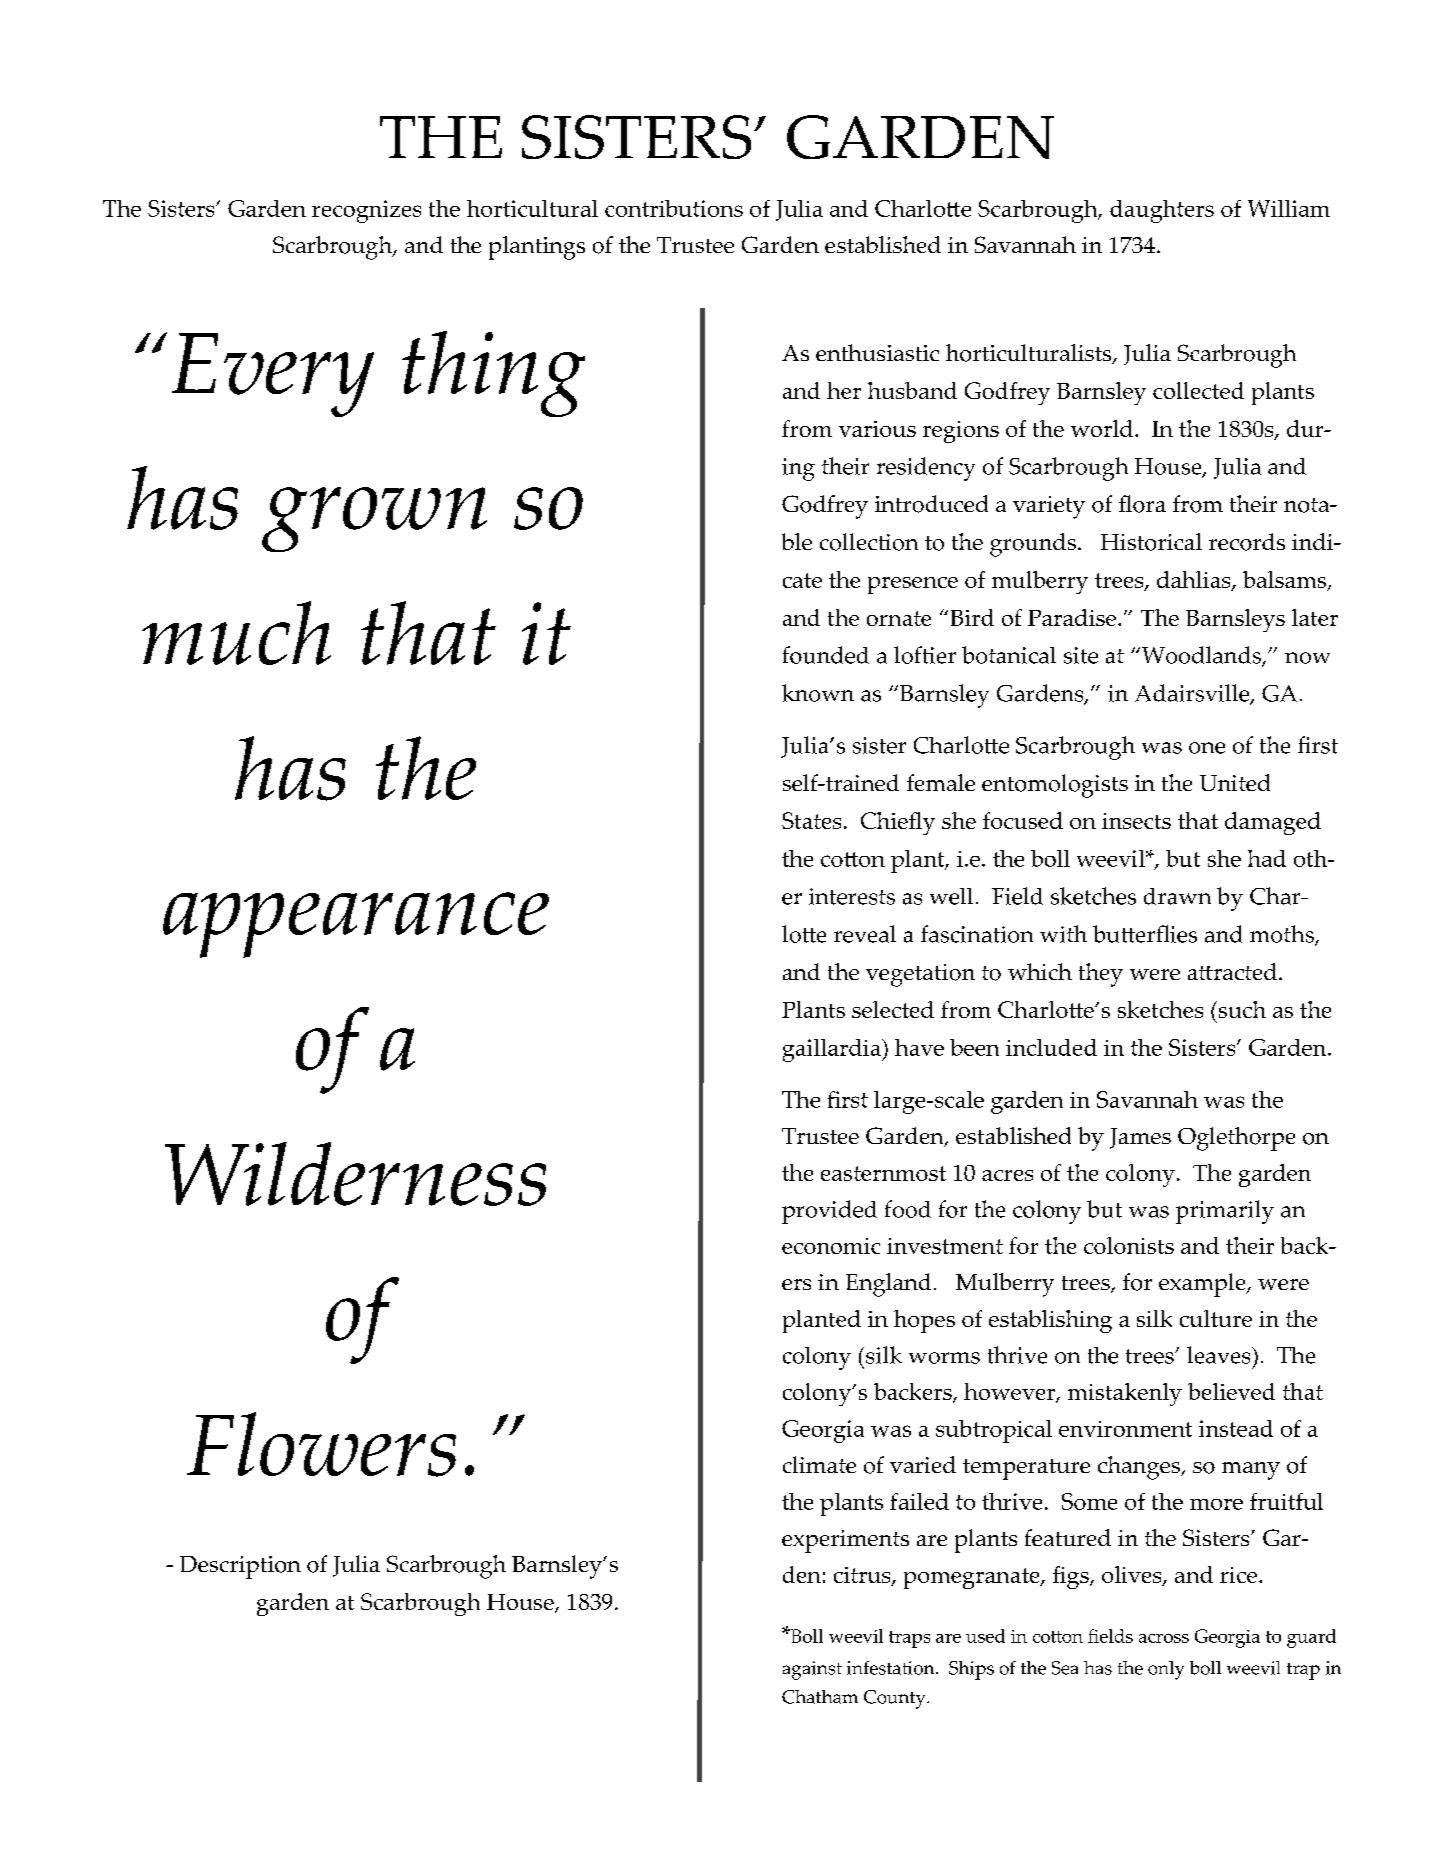 The height and width of the page is (1865, 1441). Describe the element at coordinates (1162, 211) in the page. I see `daughters` at that location.
